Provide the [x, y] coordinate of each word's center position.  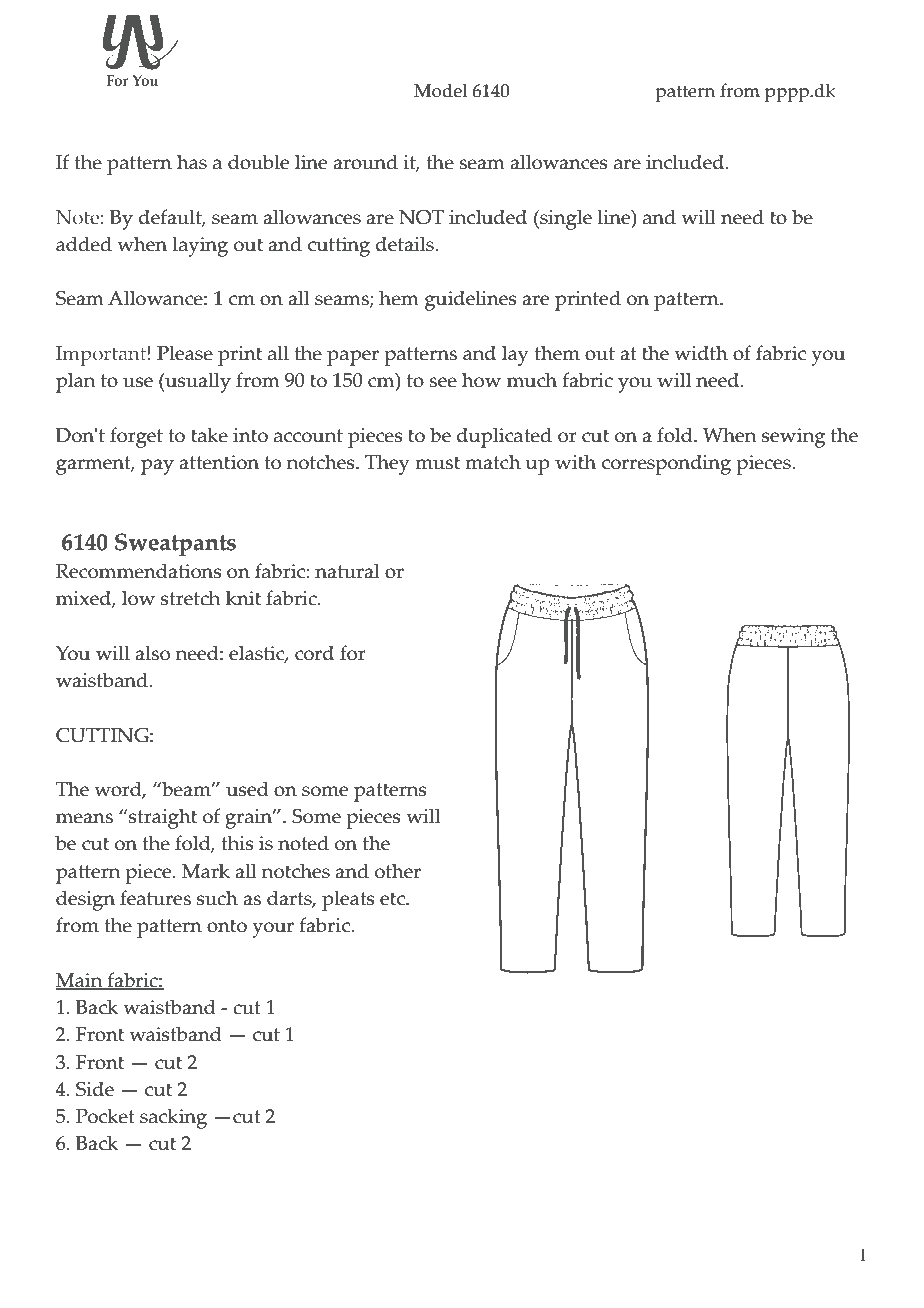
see [443, 382]
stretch [190, 598]
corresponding [666, 464]
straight [162, 818]
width [701, 353]
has [192, 162]
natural [347, 571]
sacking [173, 1118]
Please [185, 353]
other [398, 871]
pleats [348, 900]
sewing [793, 438]
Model [441, 90]
